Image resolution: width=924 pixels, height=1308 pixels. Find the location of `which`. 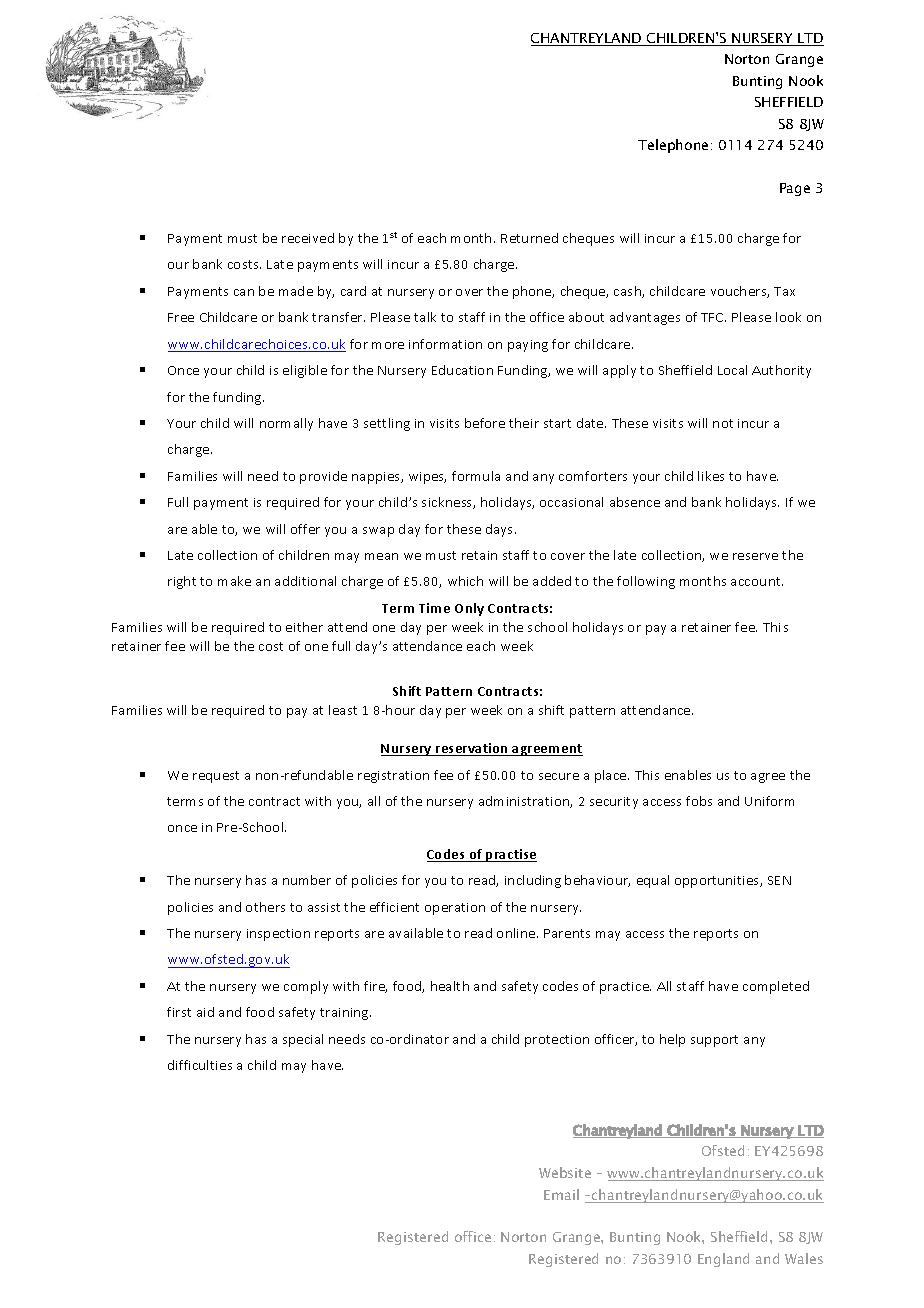

which is located at coordinates (465, 581).
